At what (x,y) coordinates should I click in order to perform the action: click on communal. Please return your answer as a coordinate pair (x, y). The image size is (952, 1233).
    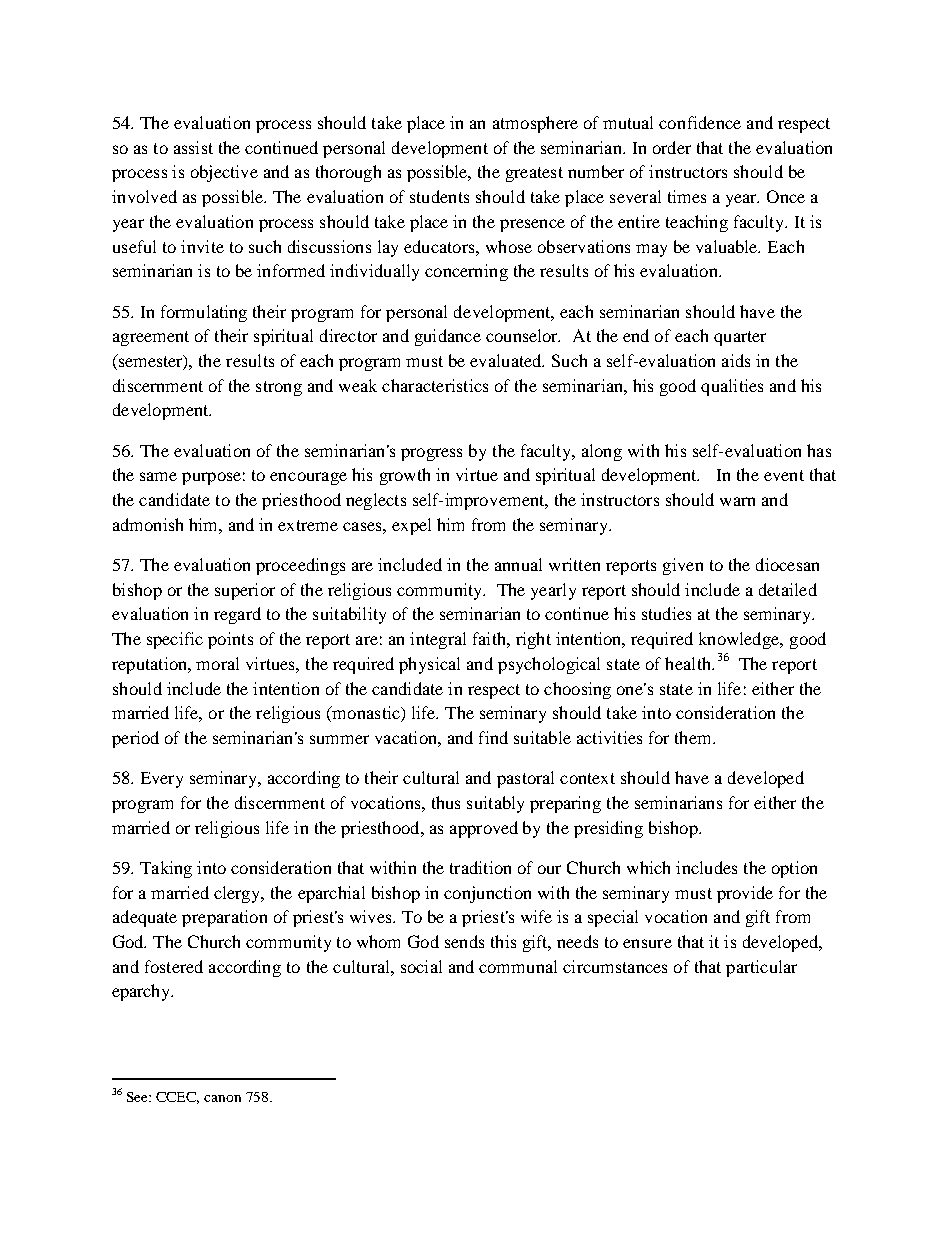
    Looking at the image, I should click on (518, 966).
